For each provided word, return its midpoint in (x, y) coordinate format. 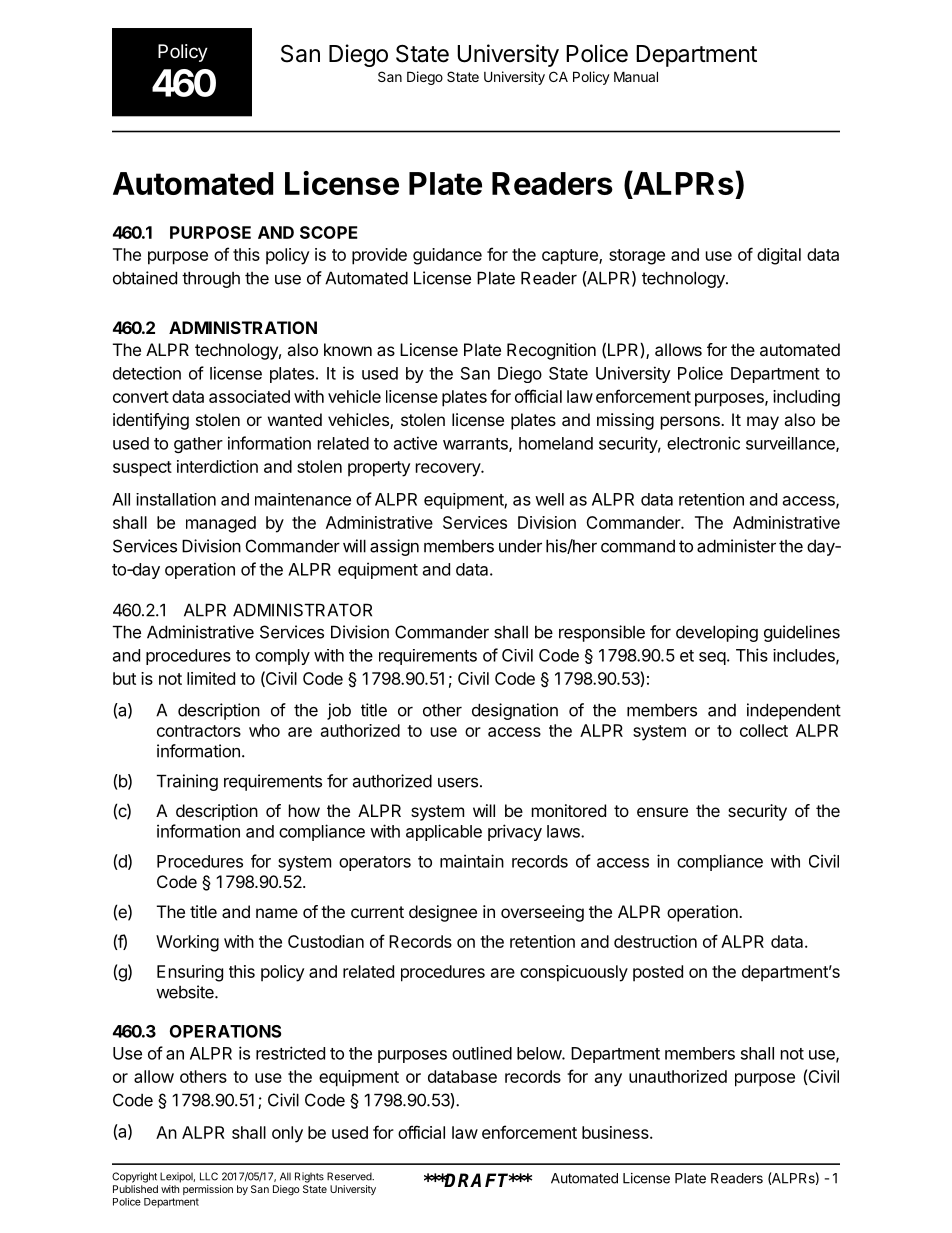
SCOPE (329, 232)
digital (779, 256)
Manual (636, 76)
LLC (209, 1176)
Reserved (350, 1176)
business (616, 1132)
